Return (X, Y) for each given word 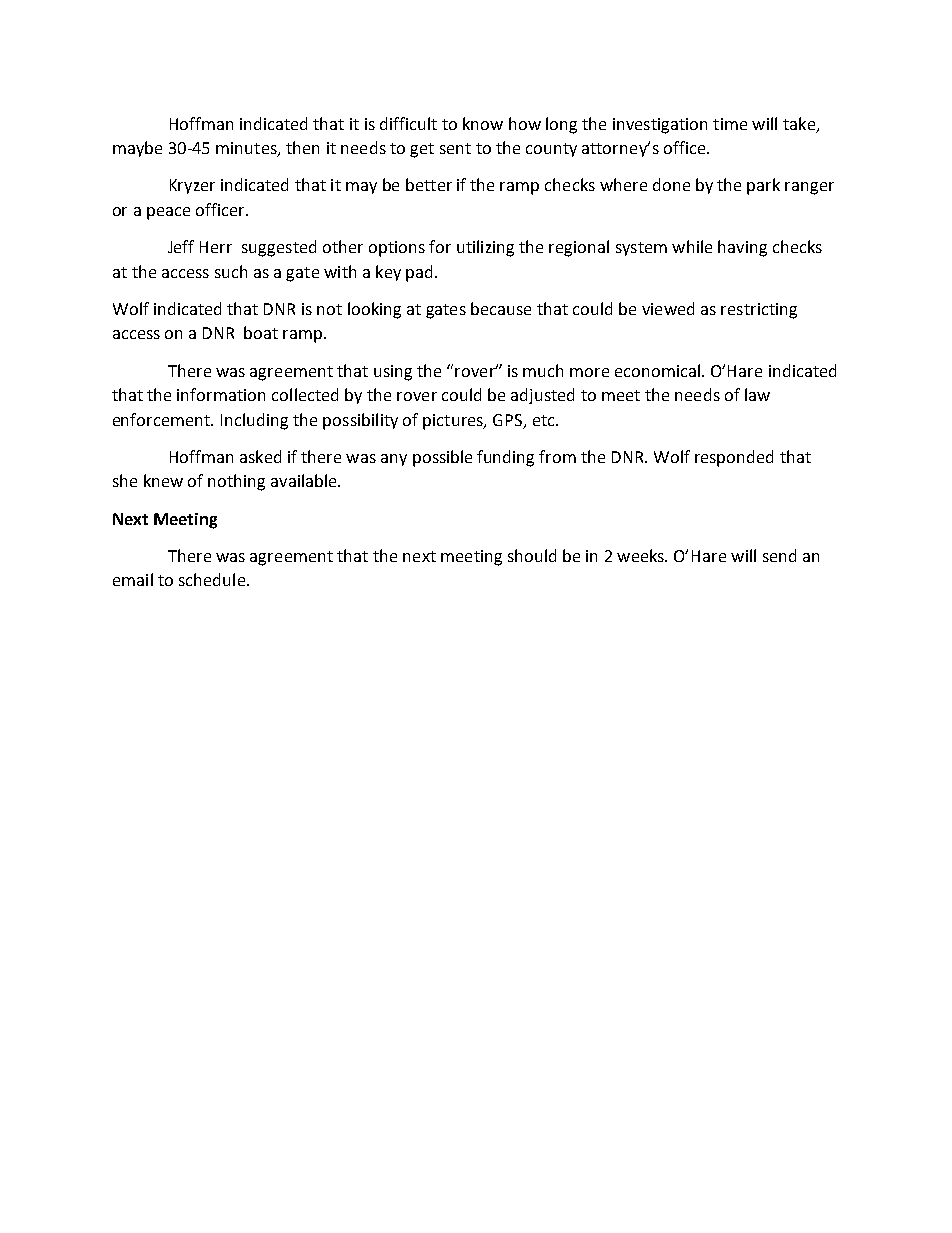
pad (419, 273)
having (742, 248)
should (532, 555)
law (757, 394)
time (730, 124)
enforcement (163, 419)
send (779, 555)
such (231, 271)
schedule (212, 579)
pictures (454, 422)
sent (455, 148)
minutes (247, 149)
